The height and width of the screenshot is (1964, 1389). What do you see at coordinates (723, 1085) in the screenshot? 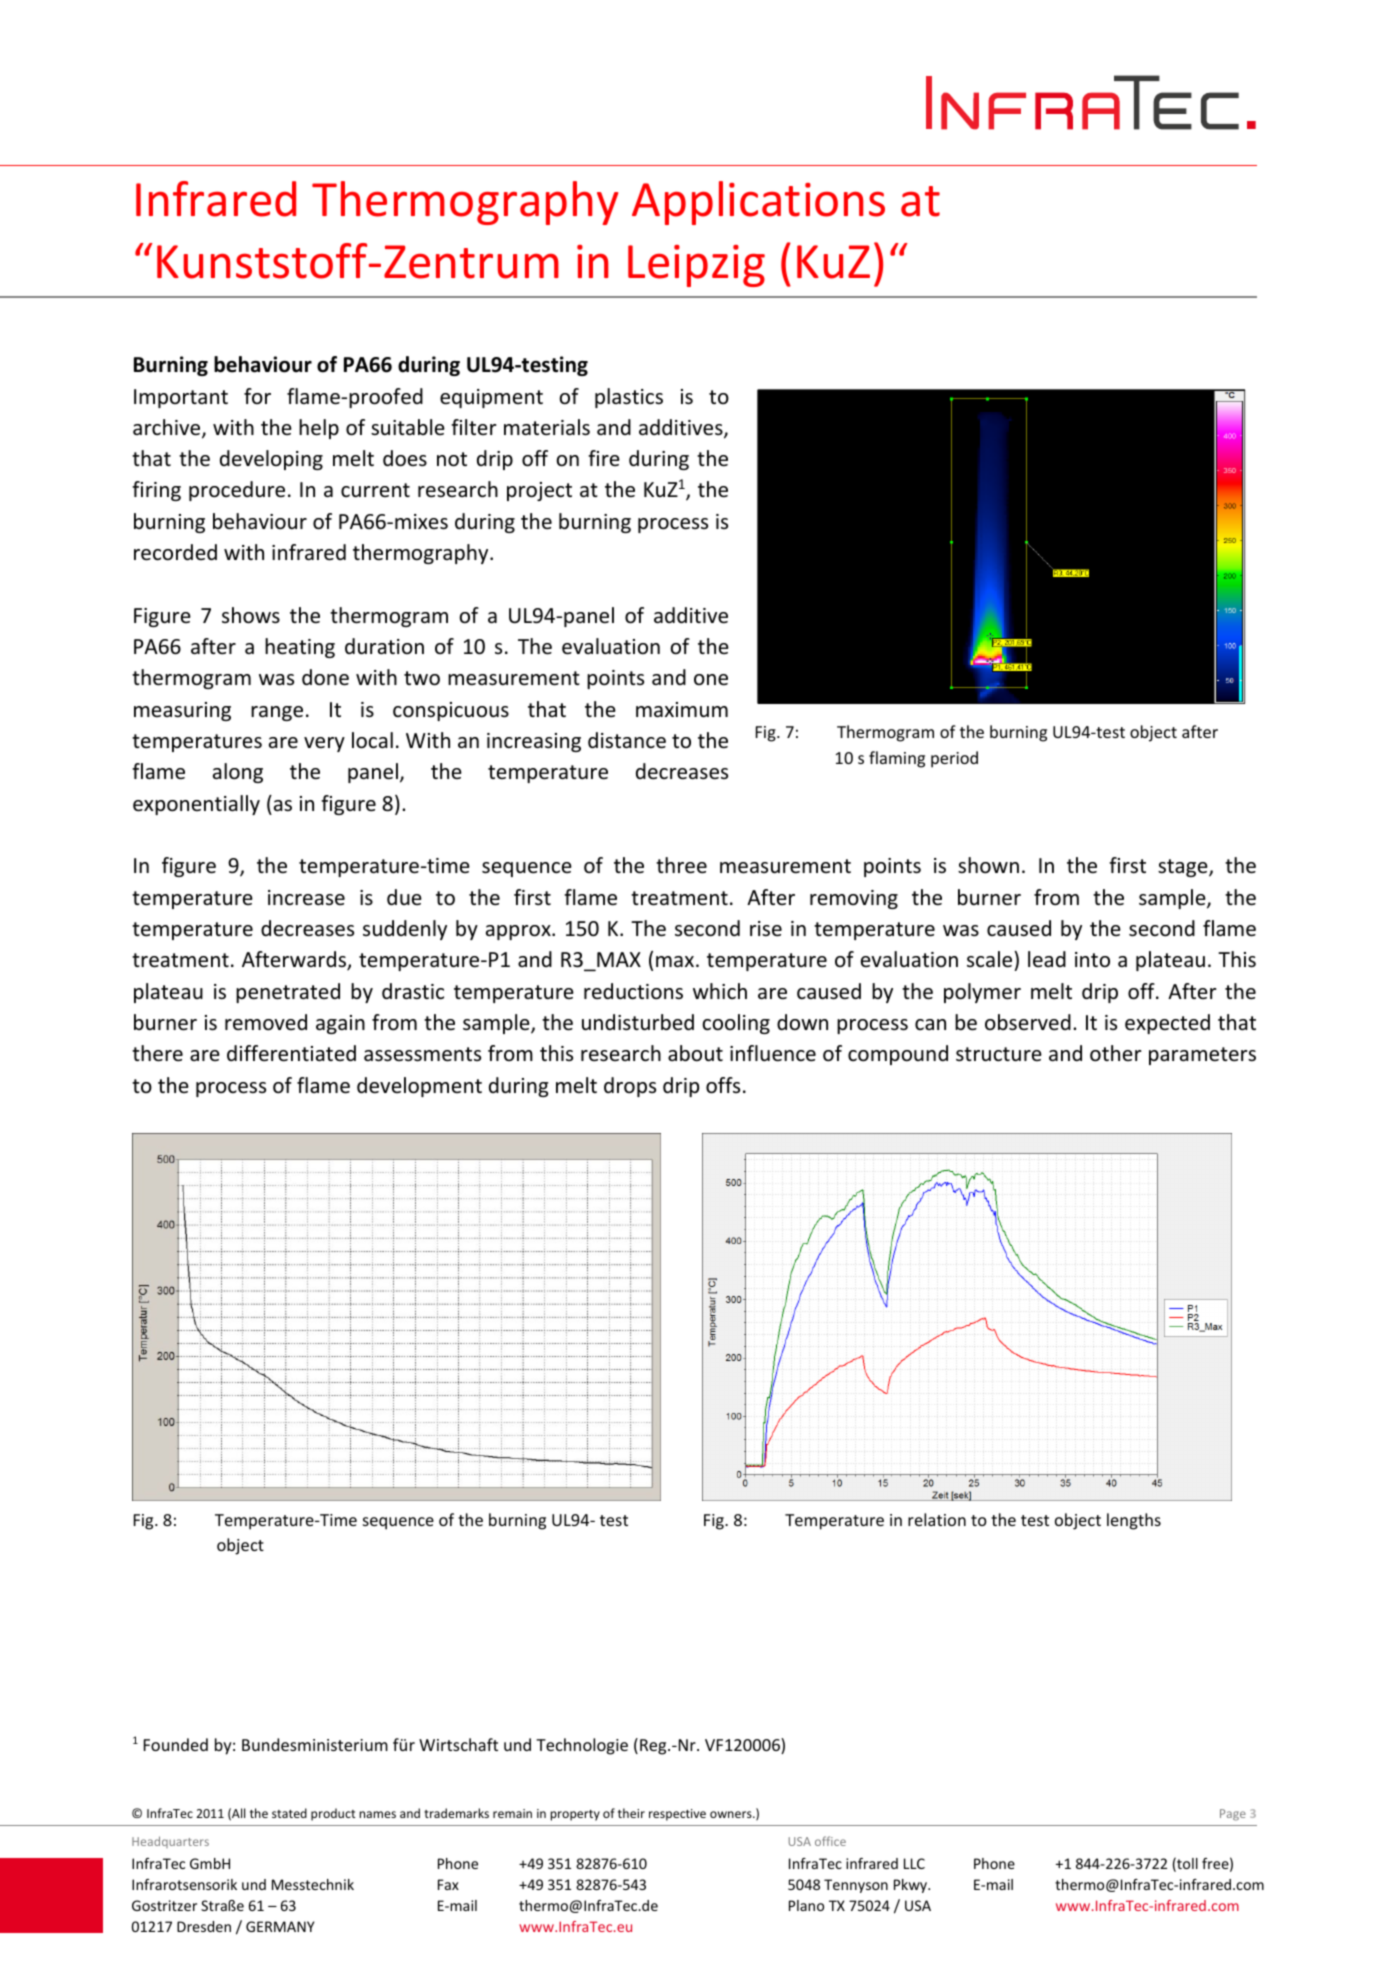
I see `offs` at bounding box center [723, 1085].
